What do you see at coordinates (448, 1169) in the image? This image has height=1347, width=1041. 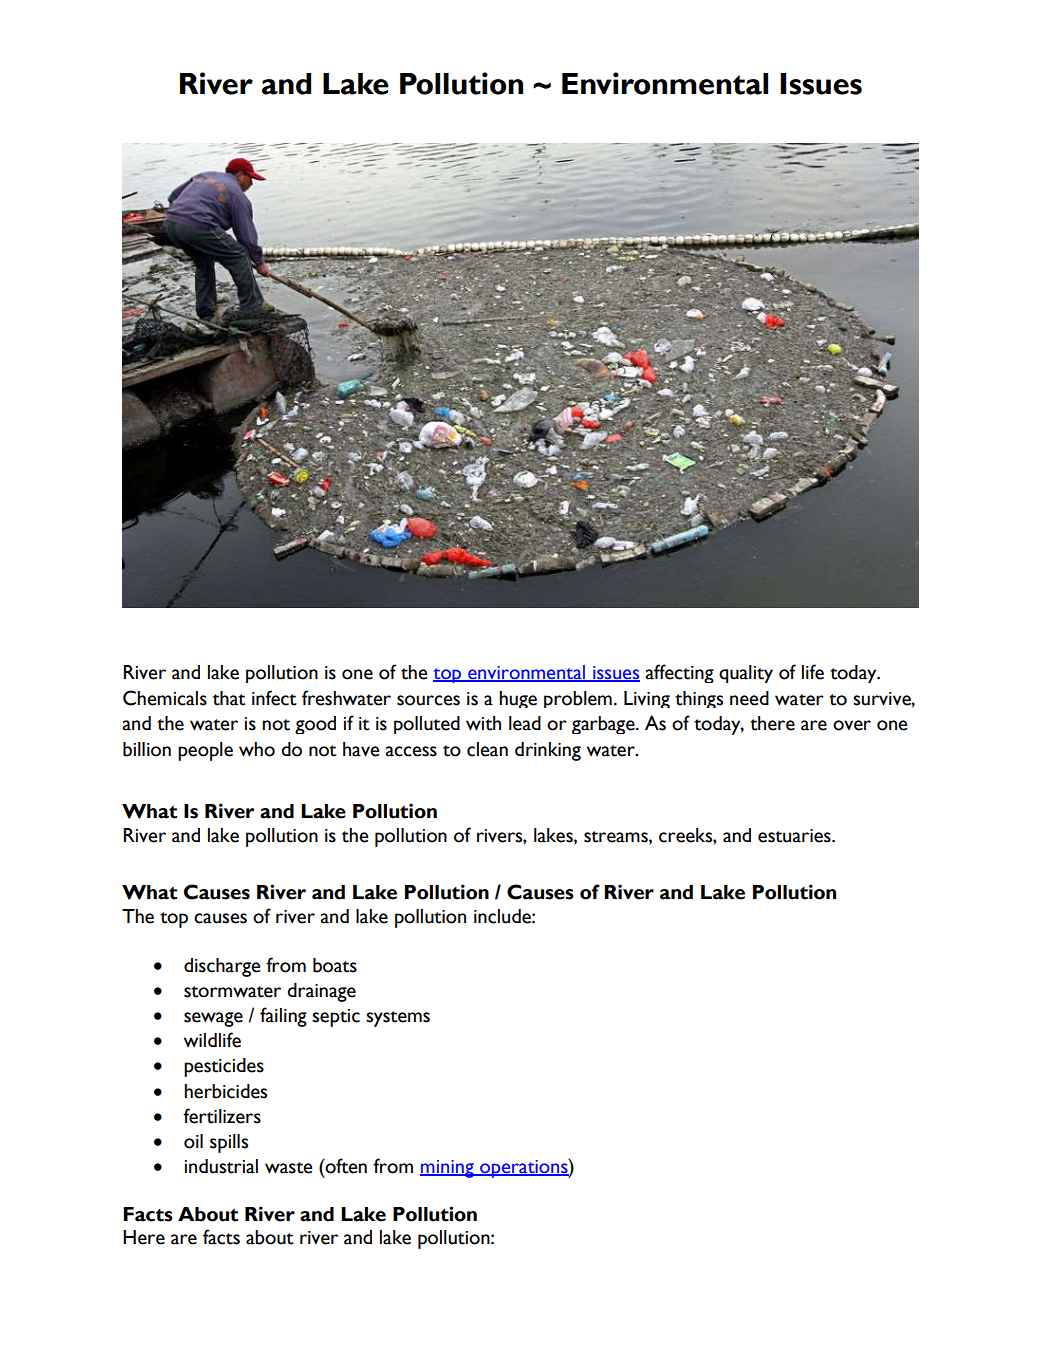 I see `mining` at bounding box center [448, 1169].
